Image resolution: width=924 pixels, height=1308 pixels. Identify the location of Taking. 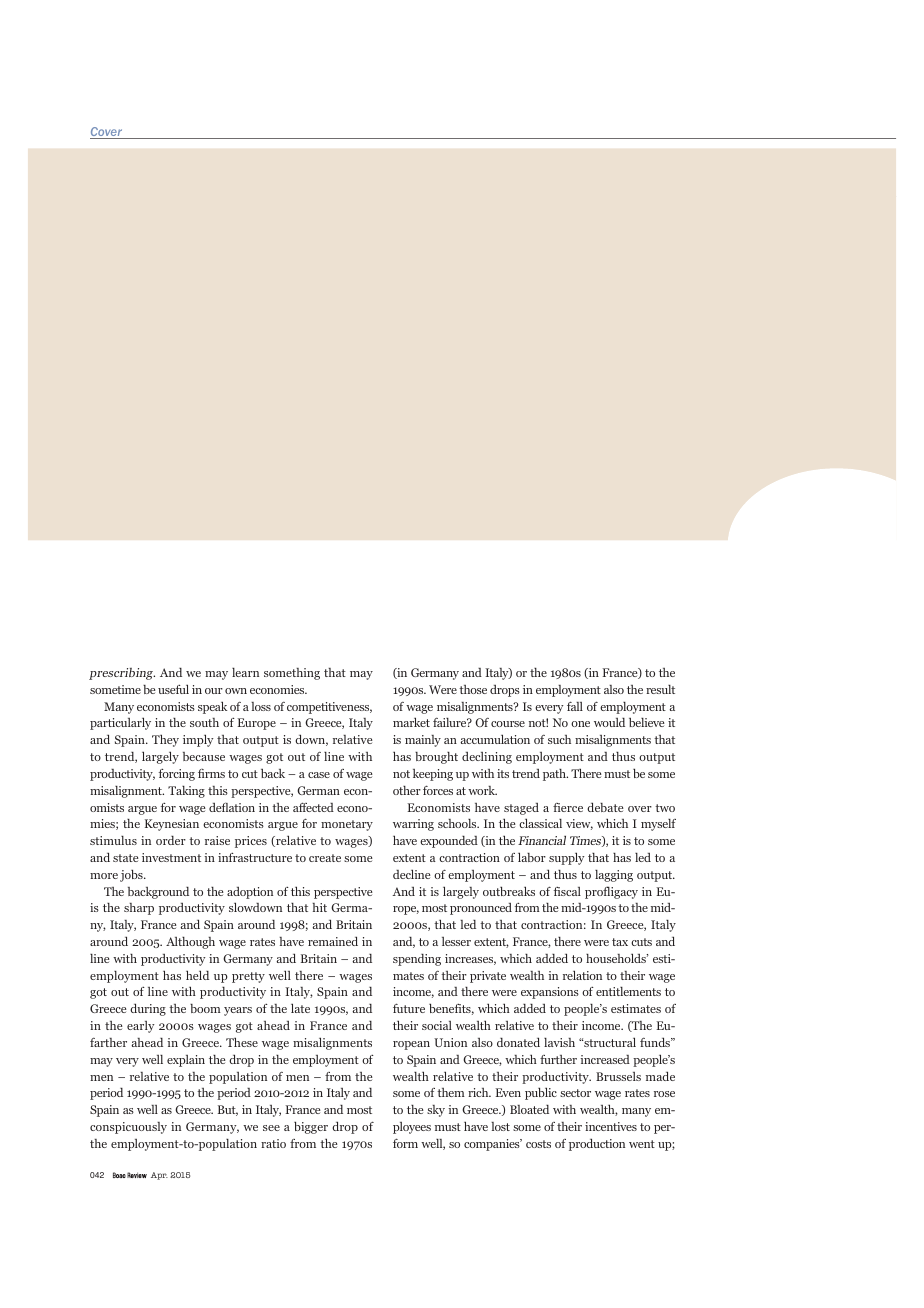
(186, 792).
